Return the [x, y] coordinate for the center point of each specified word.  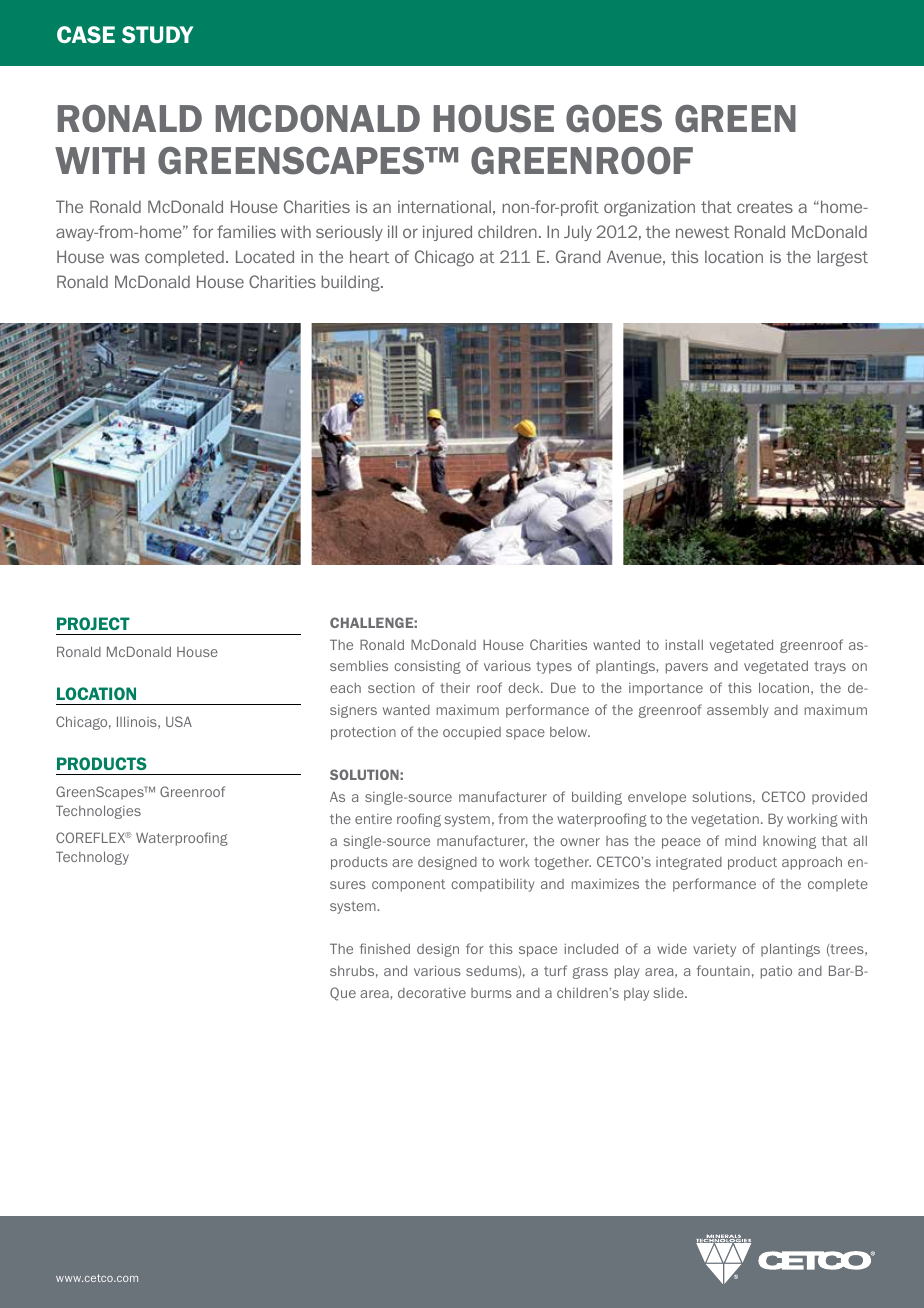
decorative [432, 992]
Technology [92, 858]
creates [765, 207]
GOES [614, 119]
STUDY [157, 34]
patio [776, 972]
